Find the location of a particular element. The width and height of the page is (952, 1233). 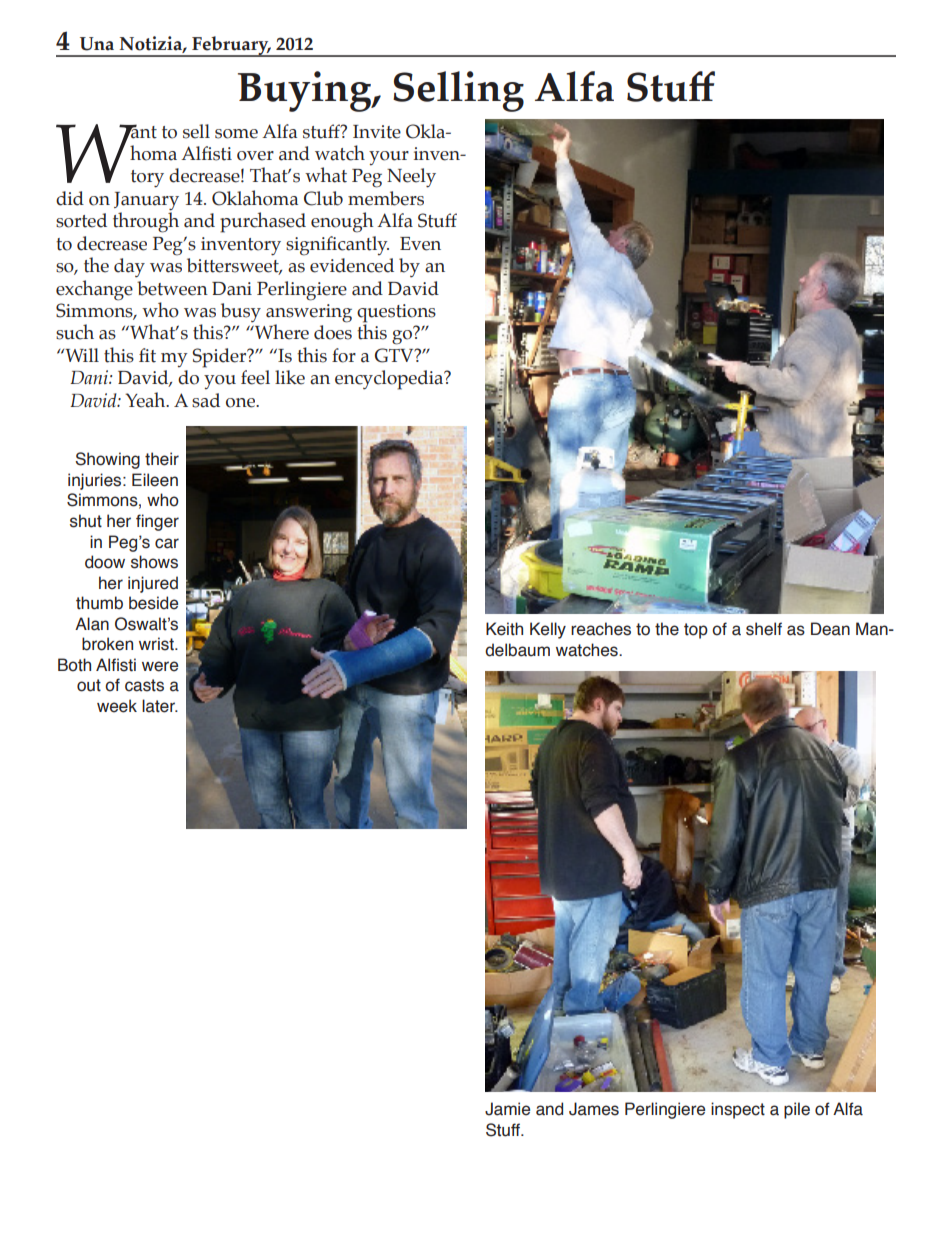

questions is located at coordinates (396, 314).
